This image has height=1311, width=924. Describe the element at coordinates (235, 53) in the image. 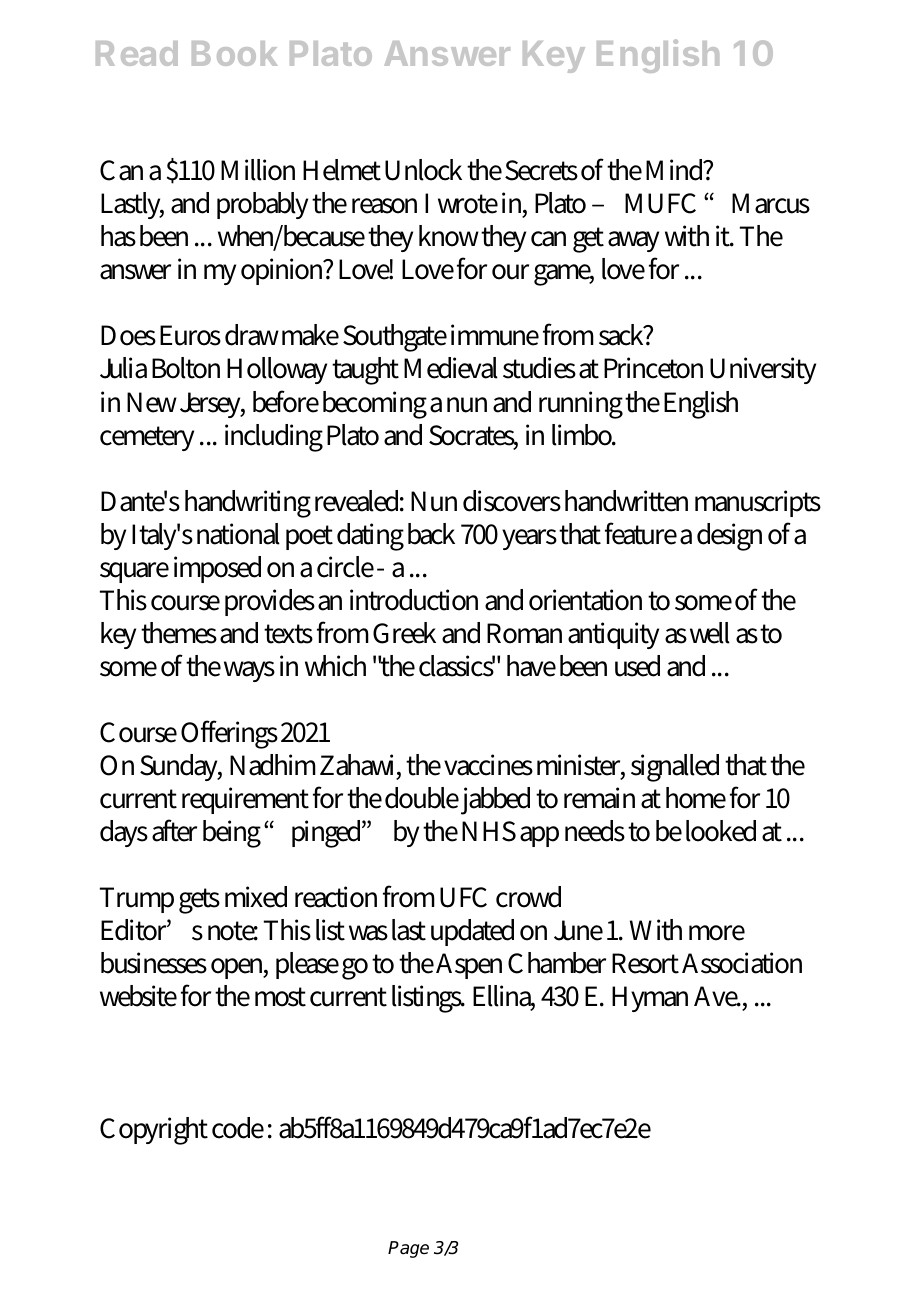

I see `Book` at that location.
